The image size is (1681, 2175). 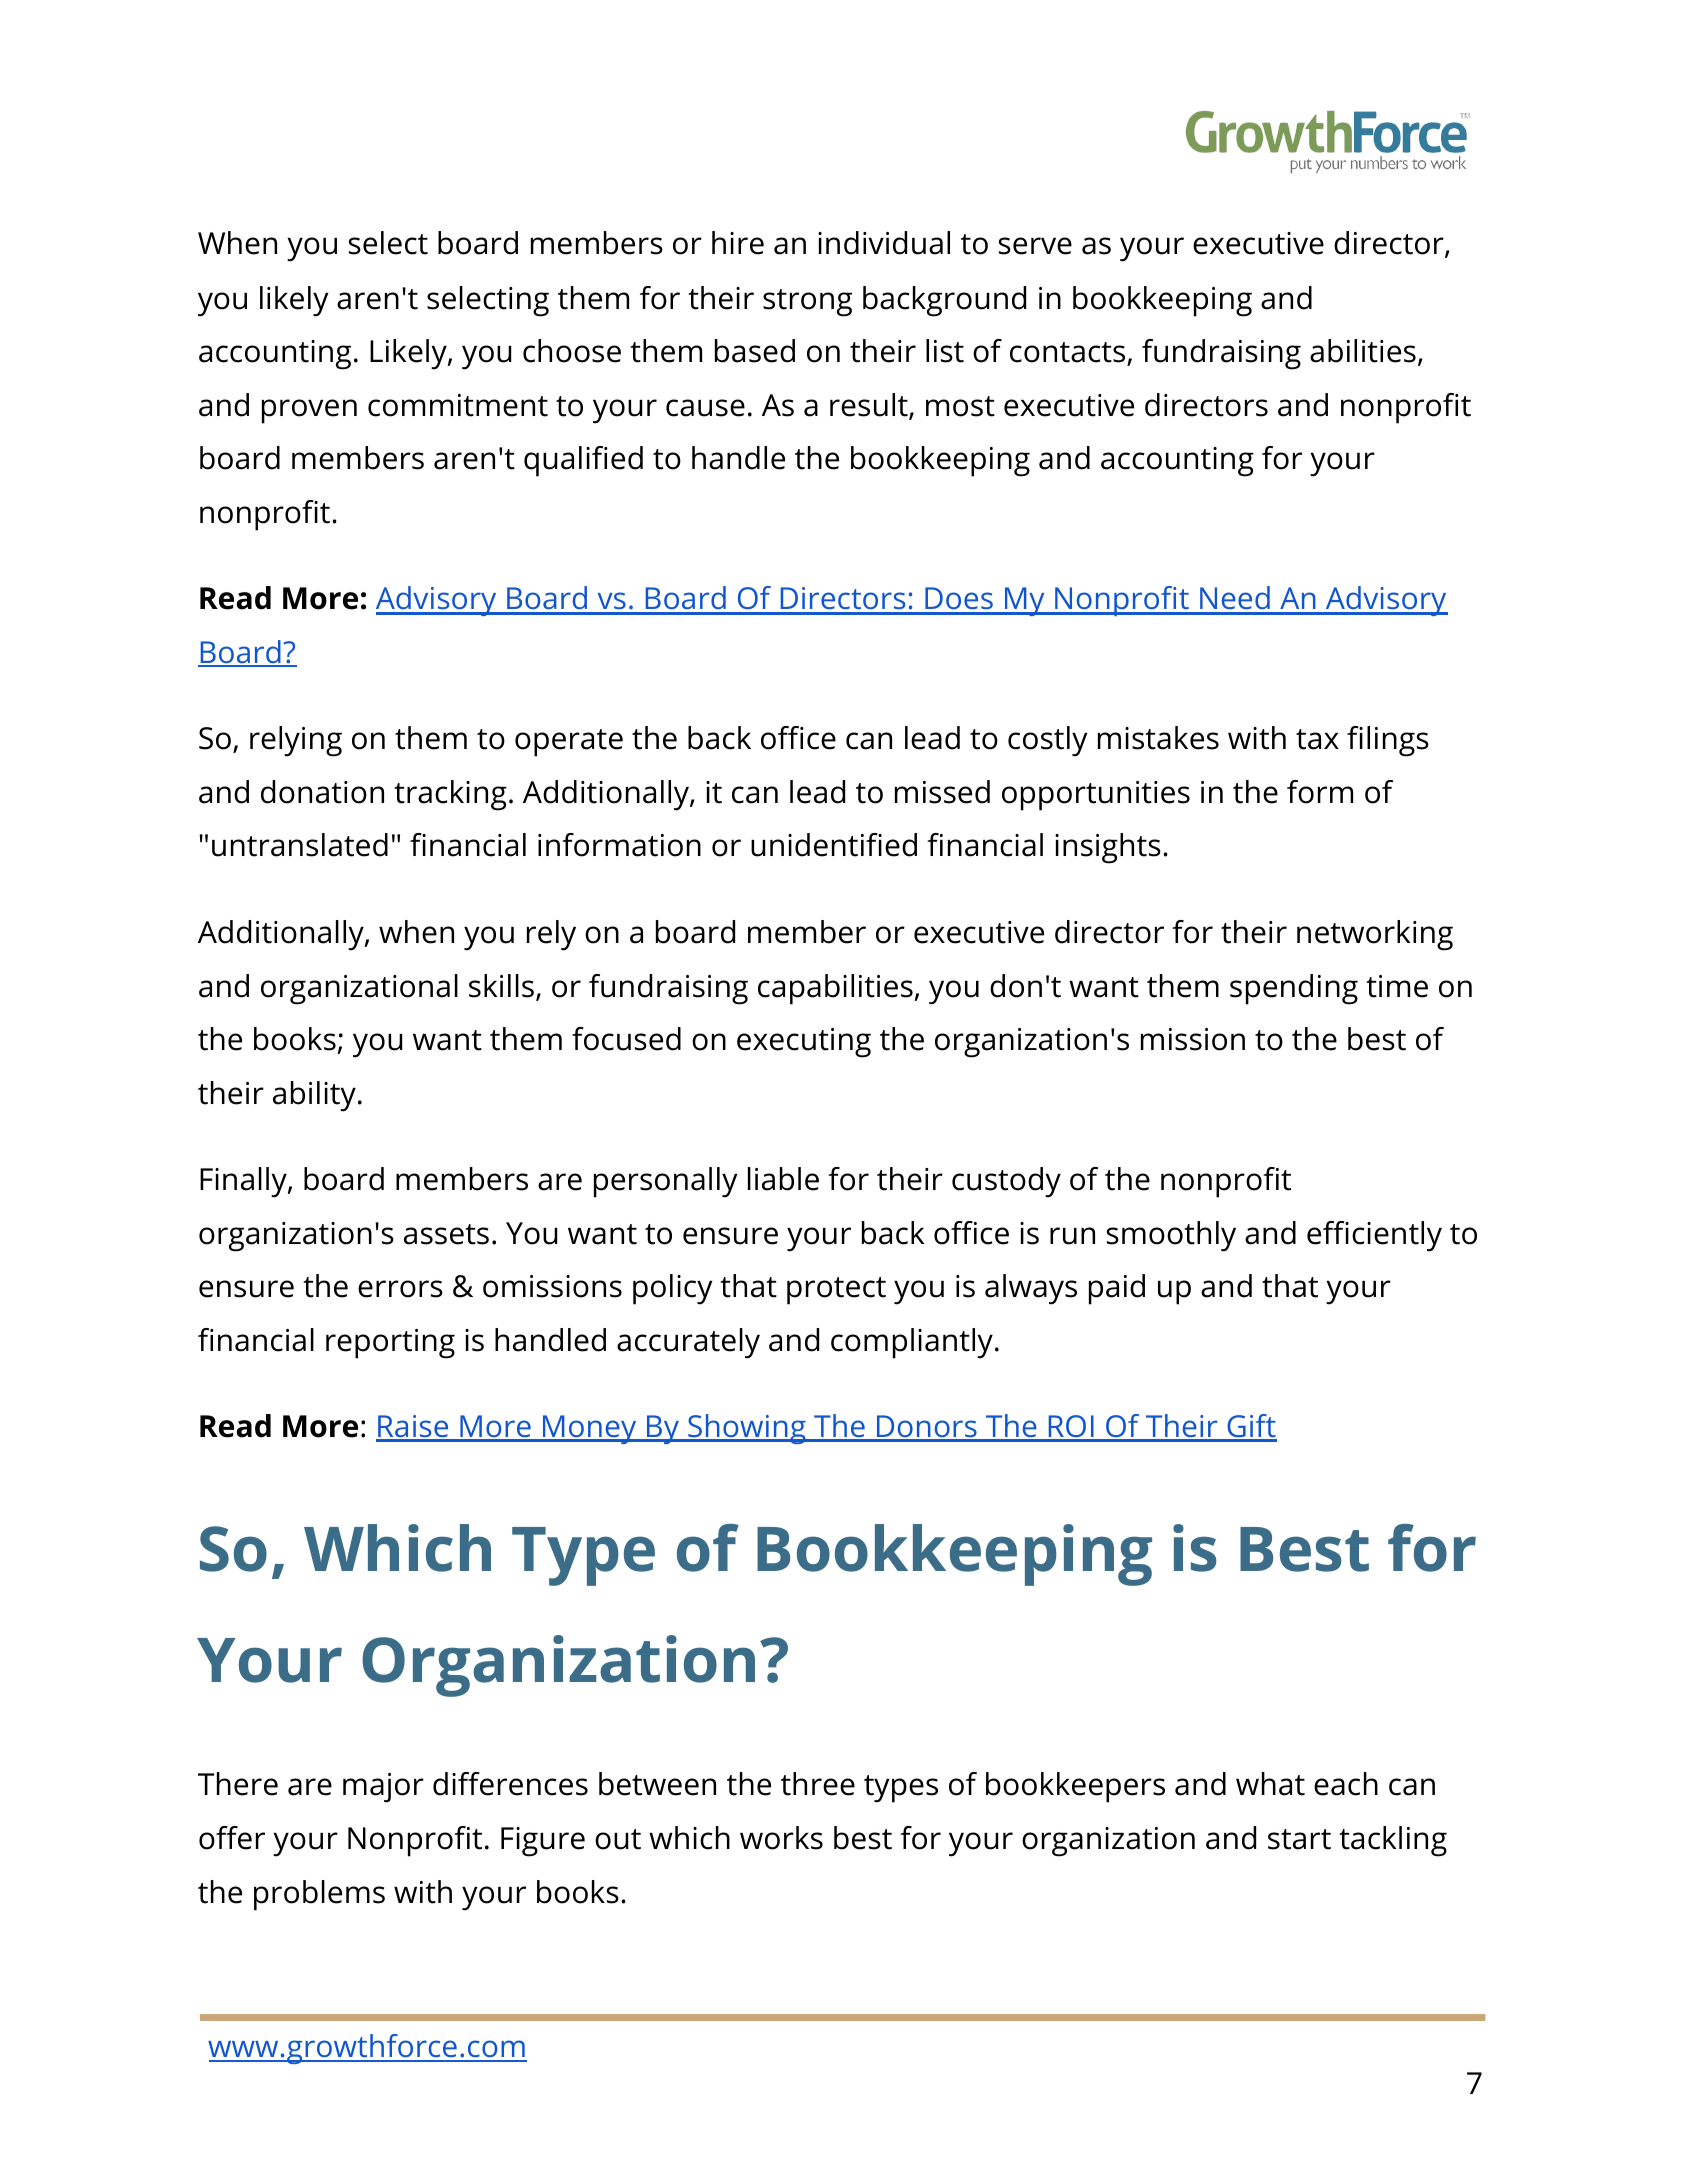 I want to click on donation, so click(x=322, y=792).
